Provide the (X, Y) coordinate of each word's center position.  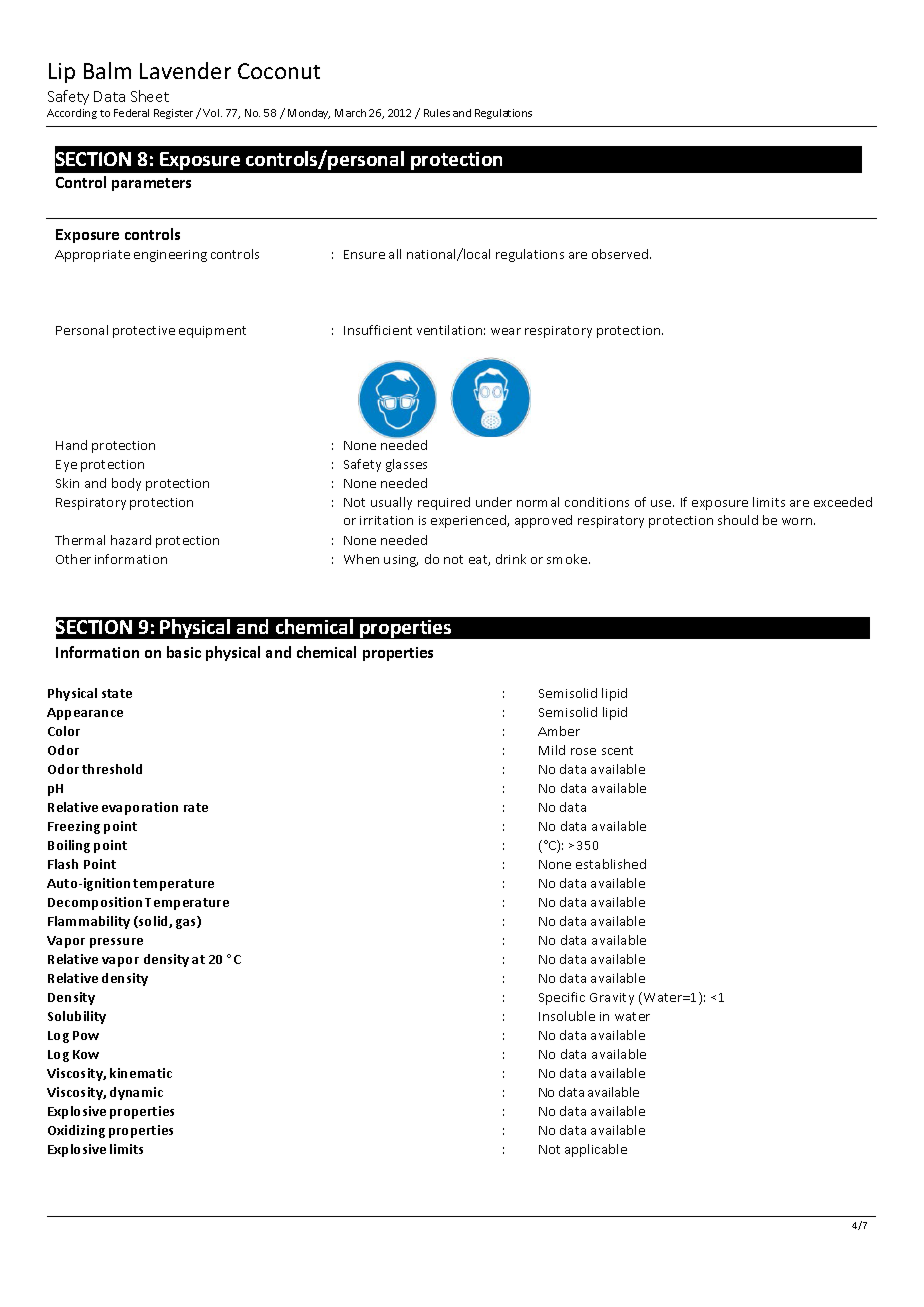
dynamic (136, 1093)
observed (621, 254)
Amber (559, 731)
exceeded (843, 502)
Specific (562, 998)
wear (506, 331)
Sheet (150, 96)
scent (617, 750)
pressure (116, 943)
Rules (437, 113)
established (611, 864)
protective (144, 332)
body (126, 484)
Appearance (85, 714)
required (444, 503)
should (738, 520)
